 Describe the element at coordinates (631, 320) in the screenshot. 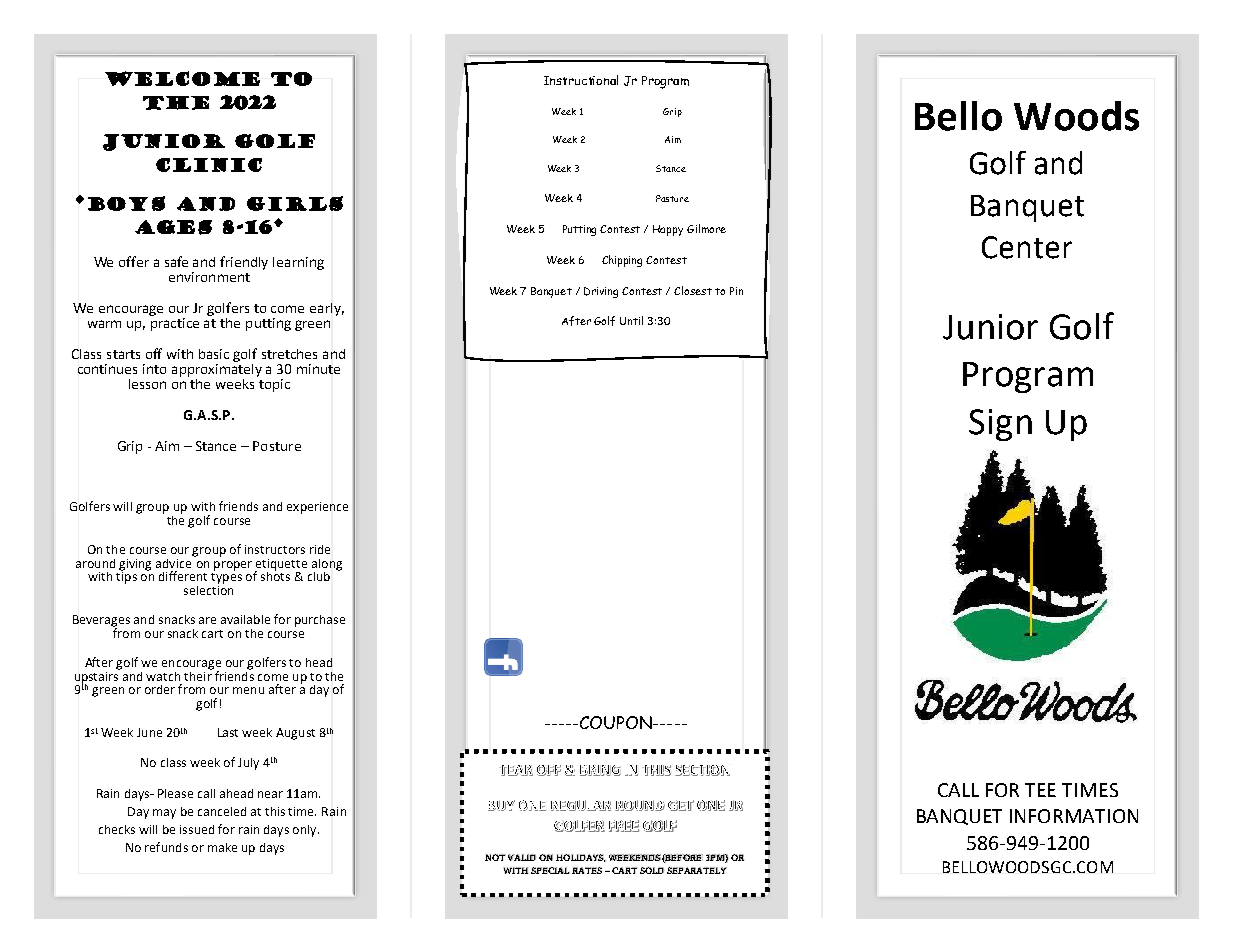

I see `Until` at that location.
